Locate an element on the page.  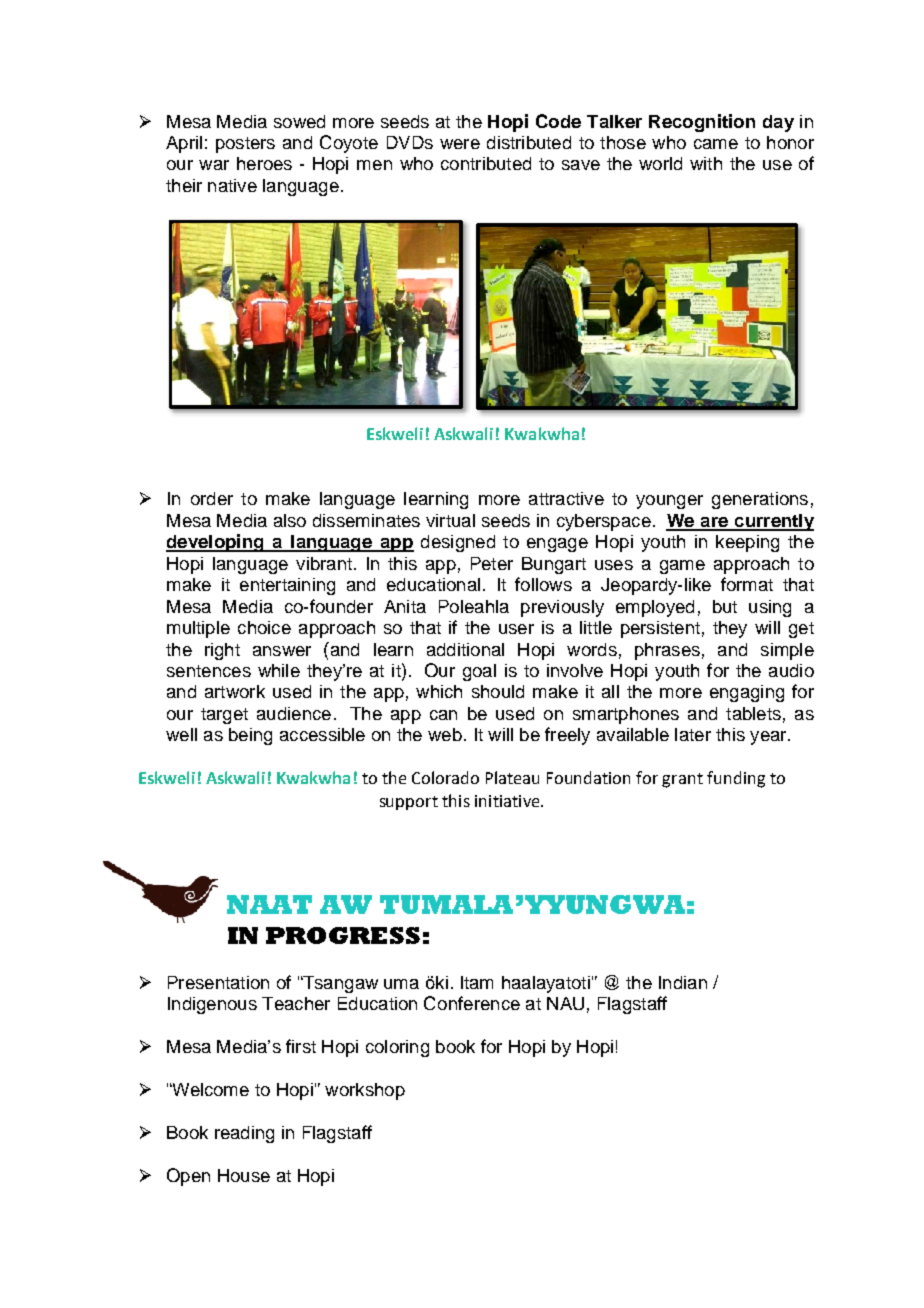
choice is located at coordinates (264, 627).
